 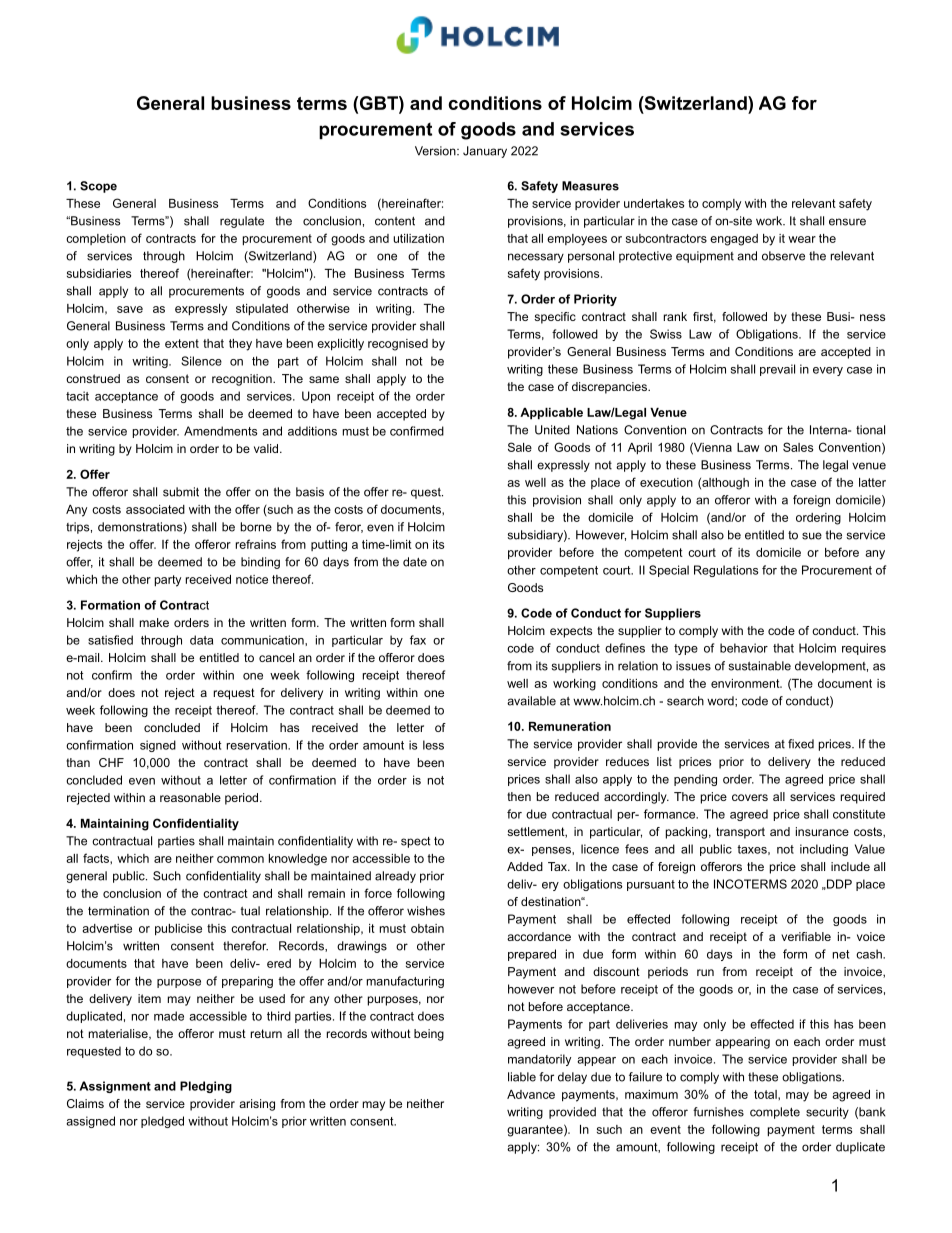 What do you see at coordinates (485, 152) in the page?
I see `January` at bounding box center [485, 152].
